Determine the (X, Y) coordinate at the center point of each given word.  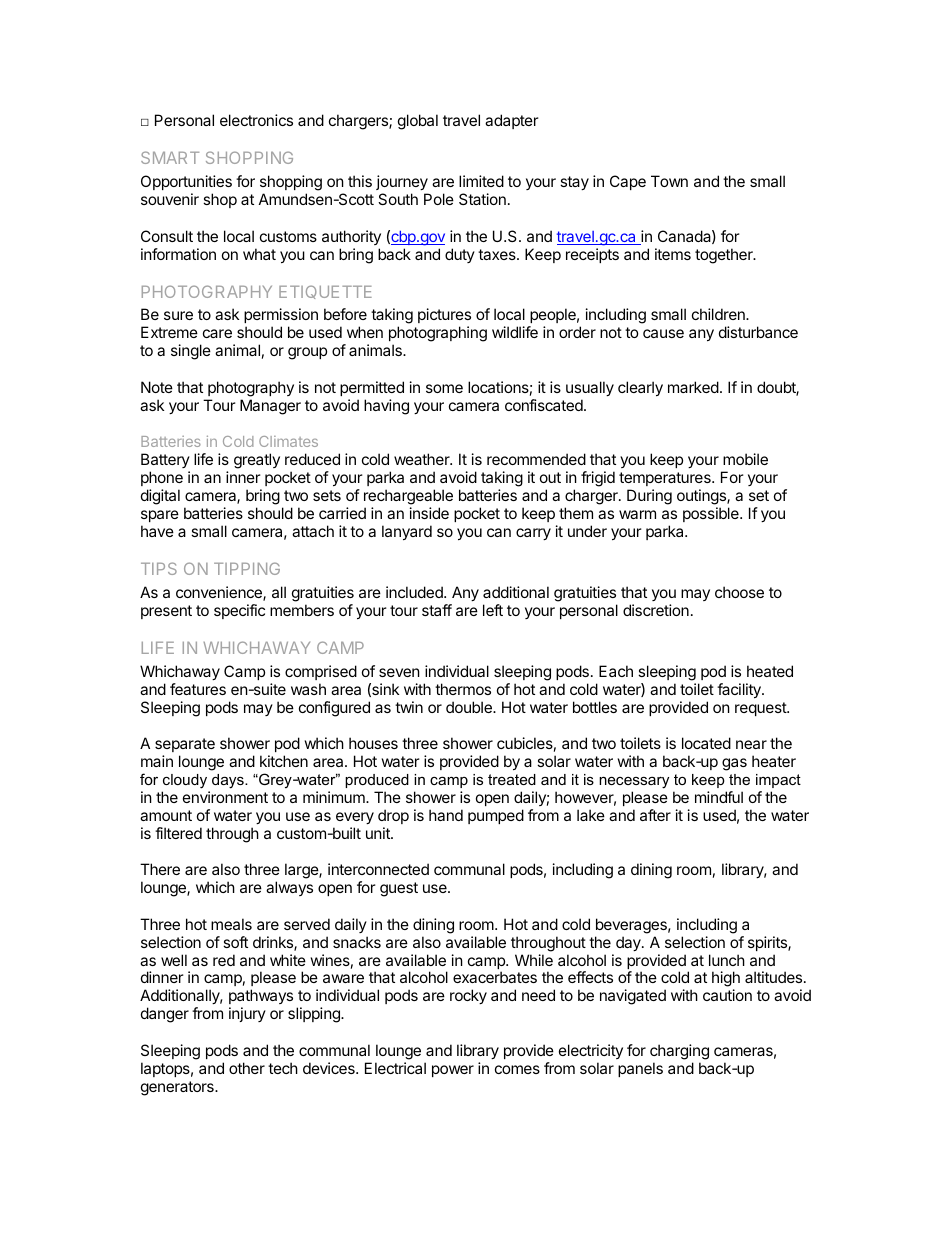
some (444, 388)
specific (239, 611)
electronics (256, 120)
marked (693, 387)
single (191, 352)
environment (225, 797)
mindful (719, 797)
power (453, 1071)
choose (739, 592)
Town (669, 181)
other (247, 1068)
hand (446, 815)
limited (481, 181)
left (493, 610)
